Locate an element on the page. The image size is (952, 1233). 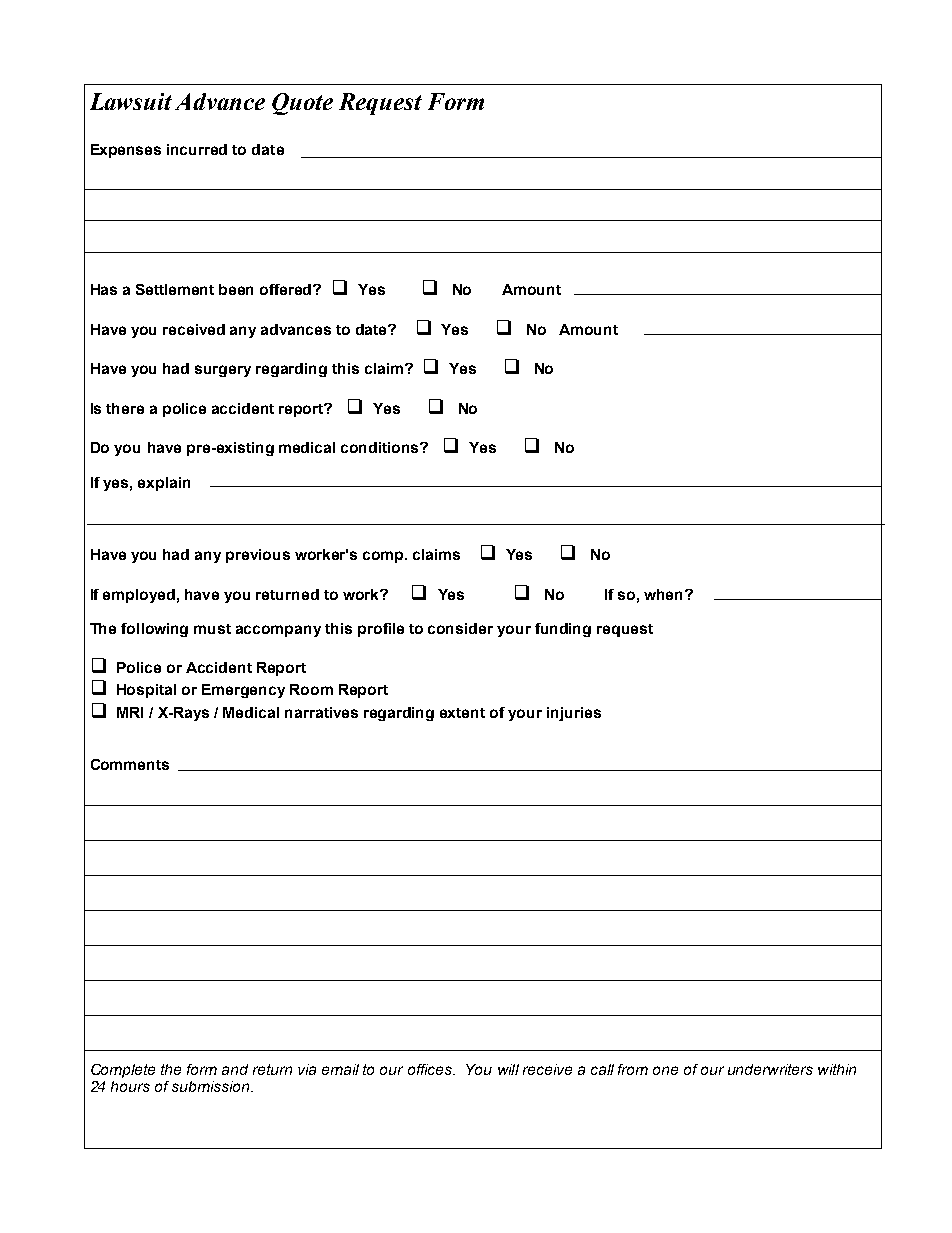
consider is located at coordinates (460, 628).
